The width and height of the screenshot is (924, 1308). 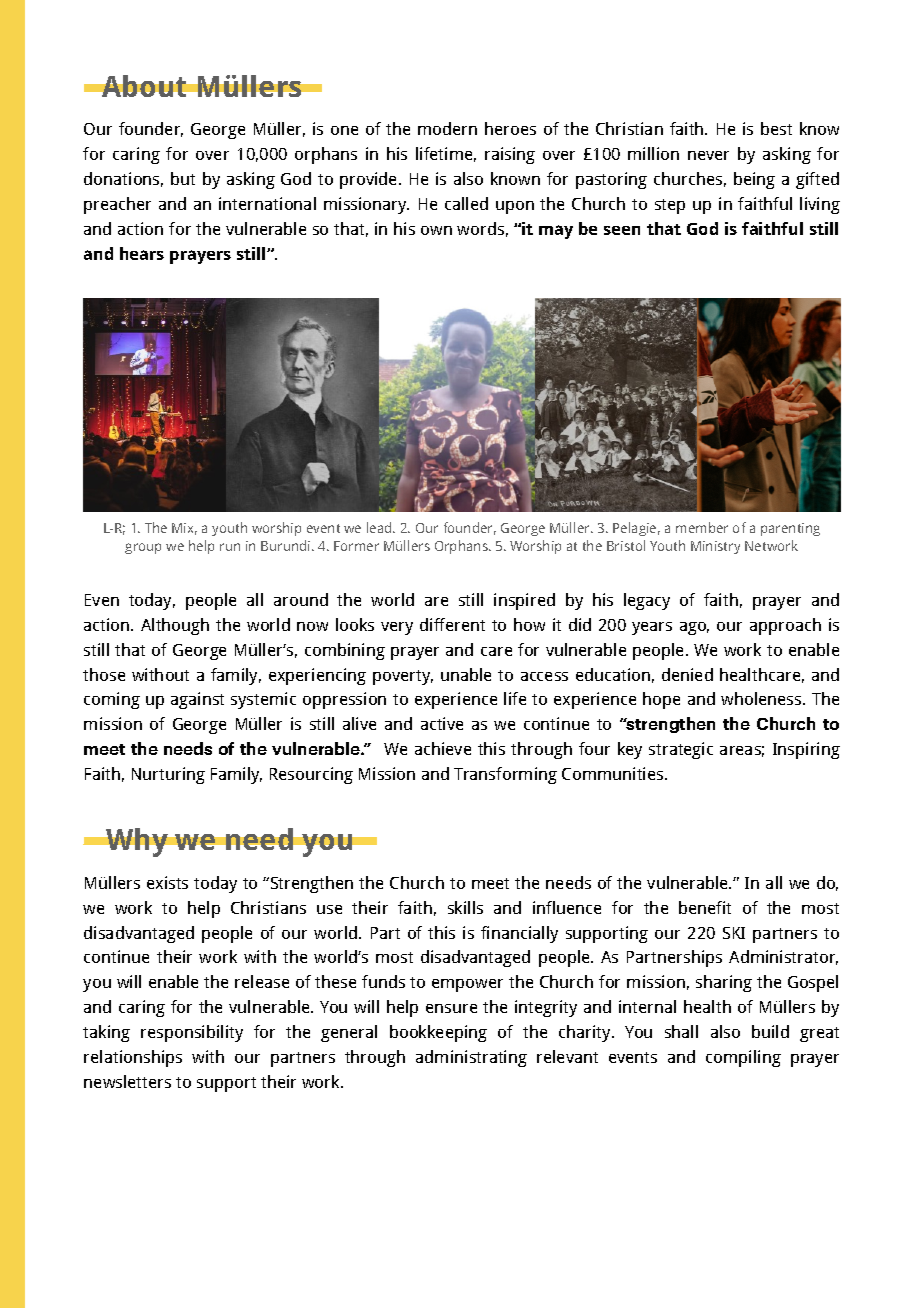 I want to click on member, so click(x=702, y=527).
